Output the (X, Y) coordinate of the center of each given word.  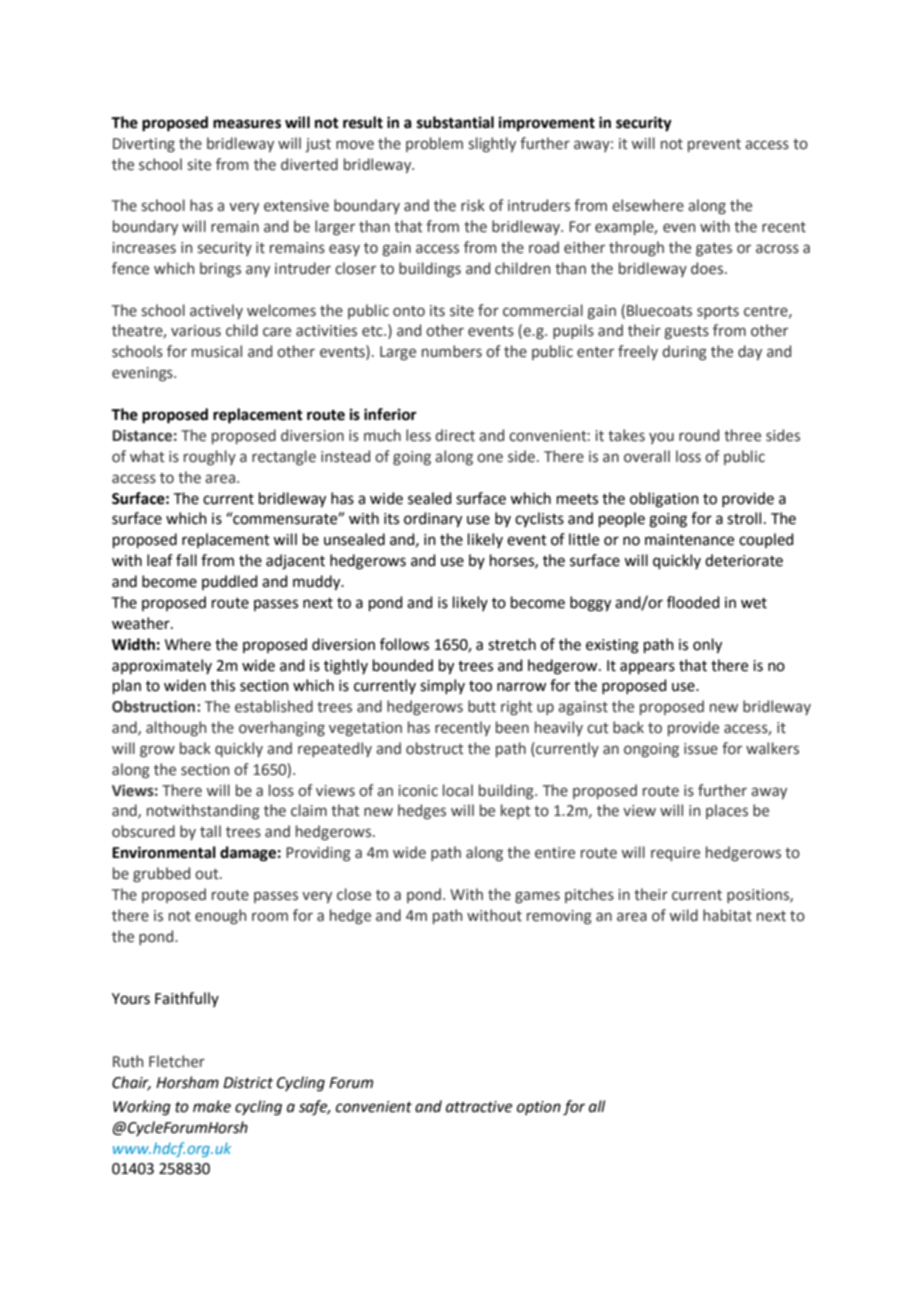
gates (714, 249)
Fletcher (177, 1061)
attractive (479, 1107)
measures (247, 124)
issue (701, 749)
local (458, 790)
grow (157, 751)
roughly (210, 457)
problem (434, 144)
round (699, 435)
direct (455, 435)
